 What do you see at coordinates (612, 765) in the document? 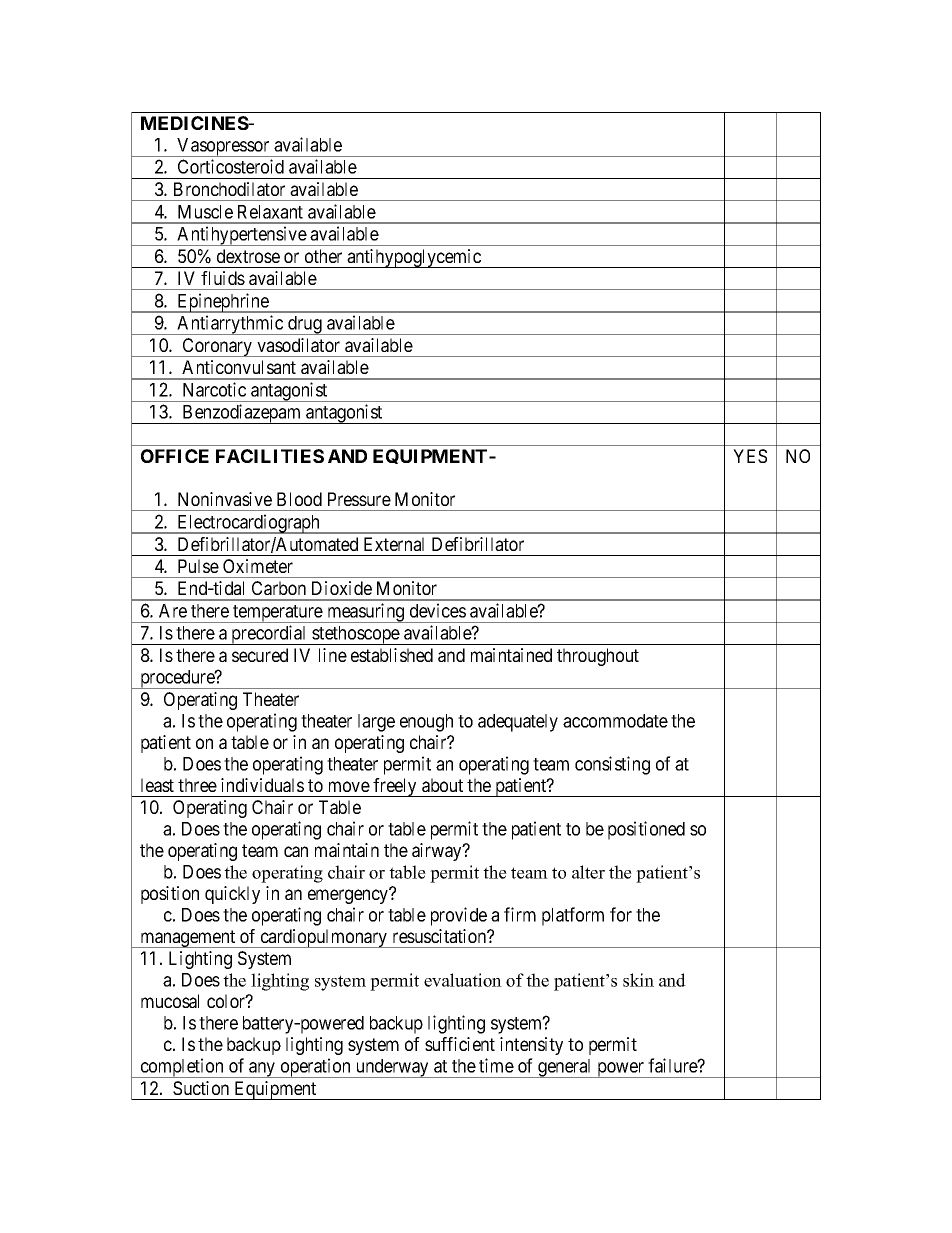
I see `consisting` at bounding box center [612, 765].
